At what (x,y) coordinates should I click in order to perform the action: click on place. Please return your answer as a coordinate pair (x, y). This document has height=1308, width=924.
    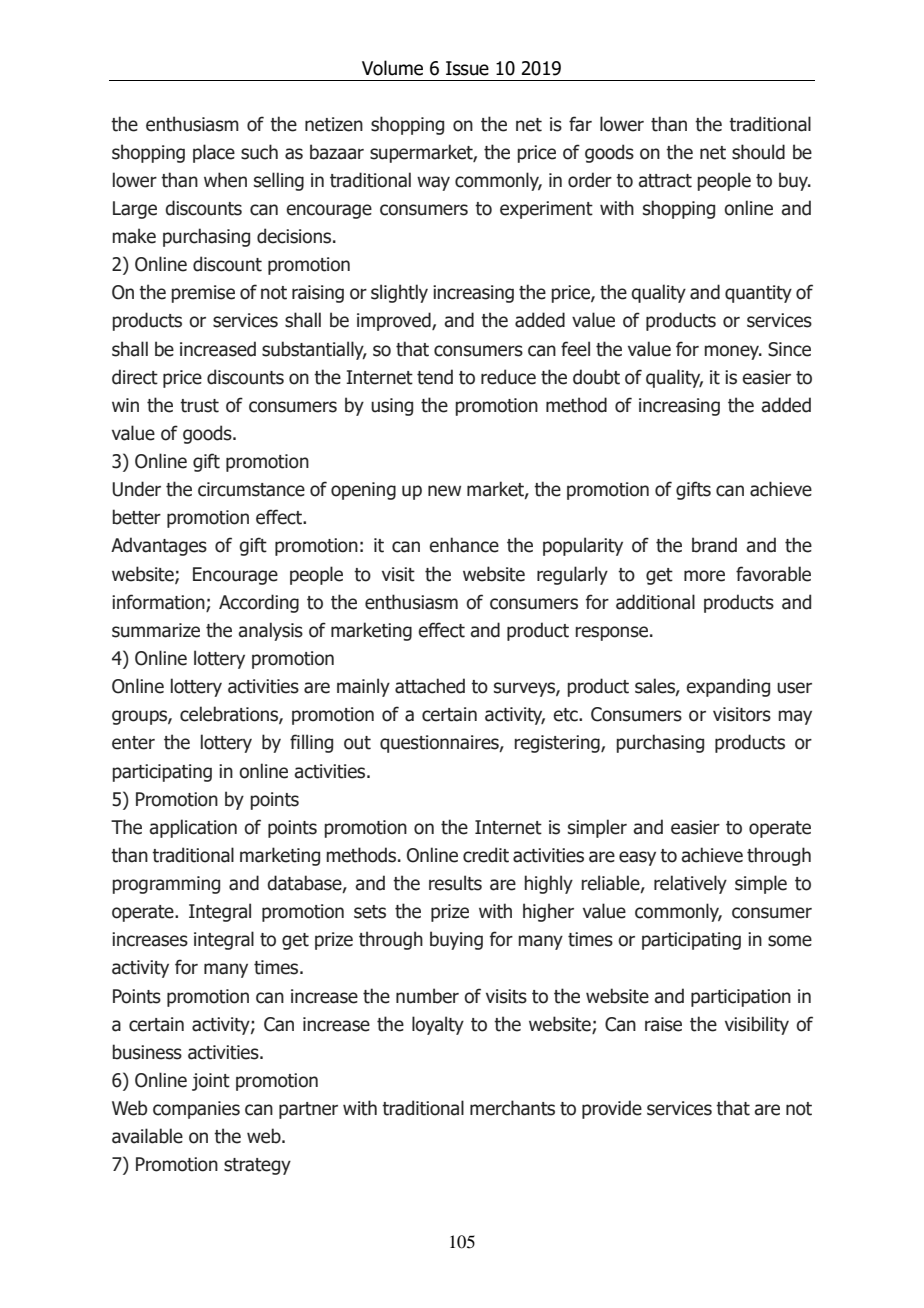
    Looking at the image, I should click on (214, 153).
